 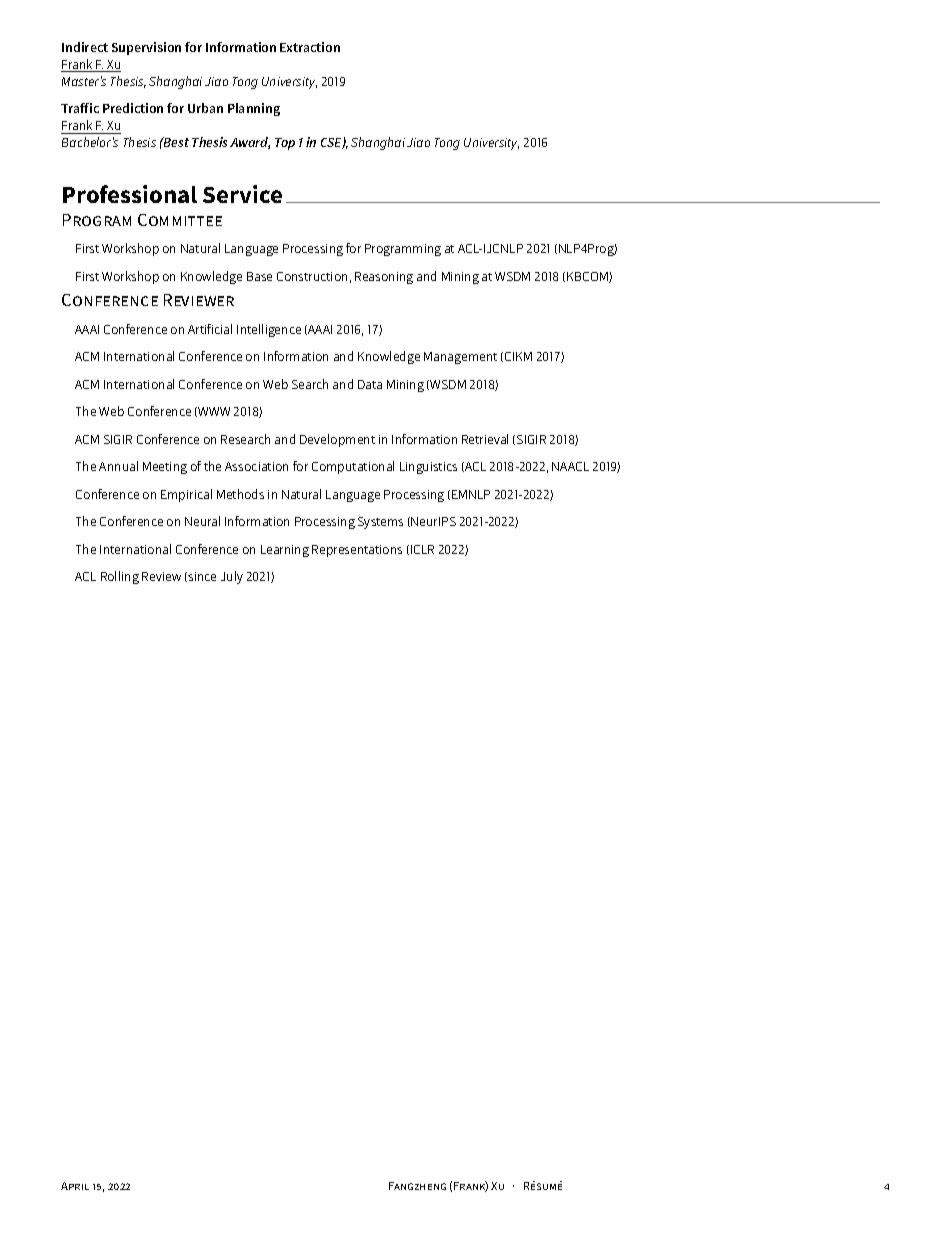 What do you see at coordinates (310, 47) in the screenshot?
I see `Extraction` at bounding box center [310, 47].
